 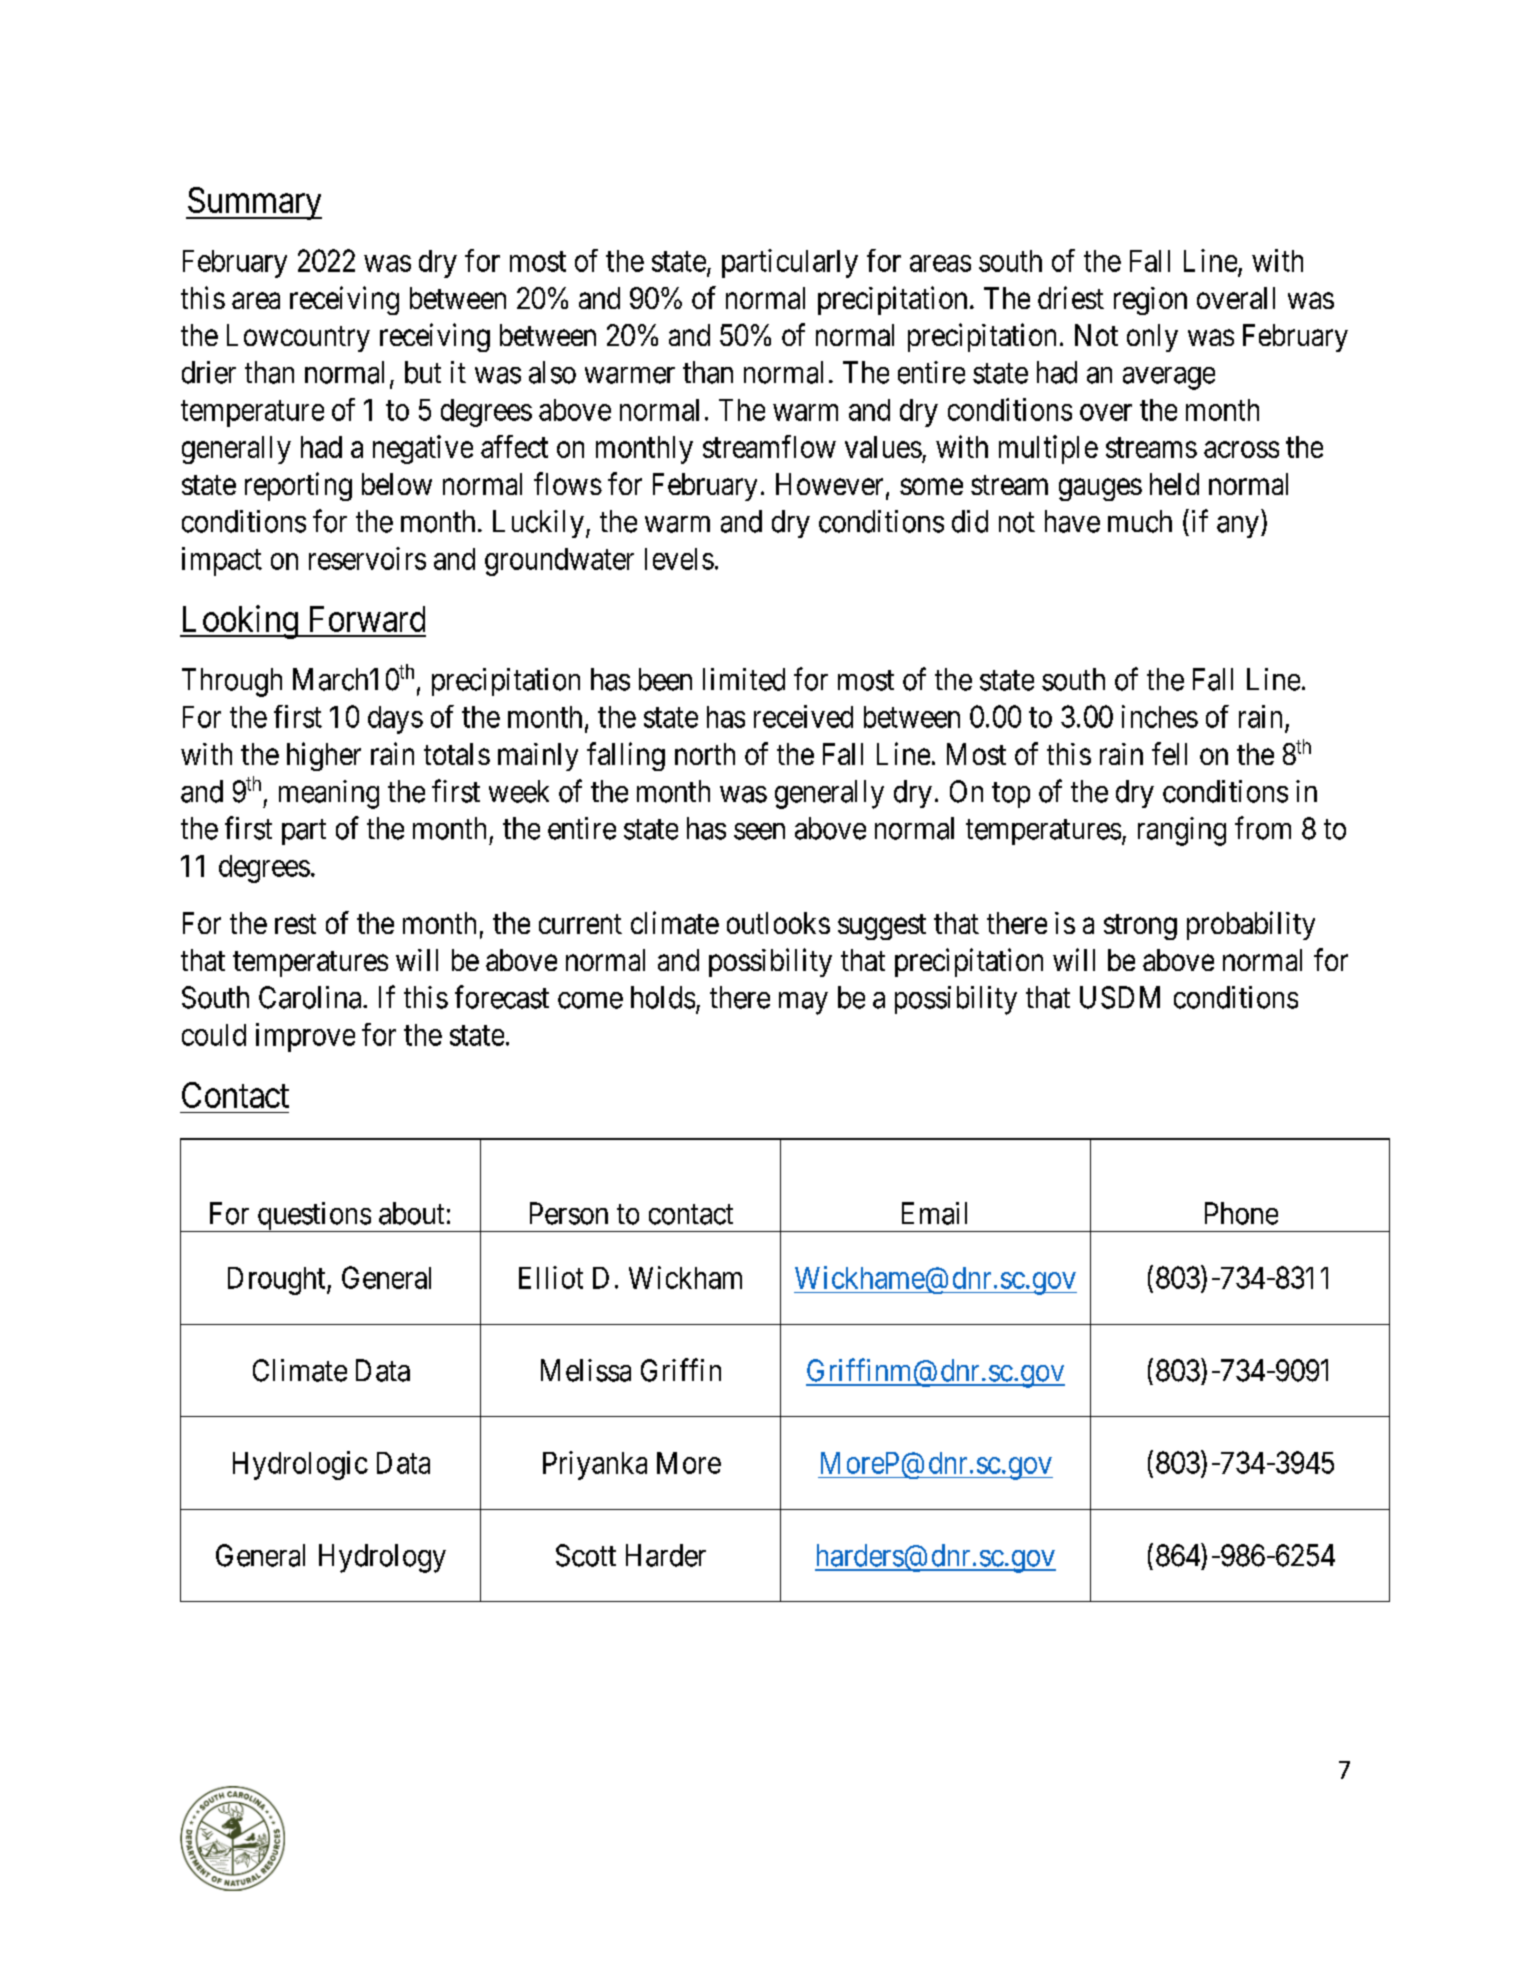 What do you see at coordinates (1150, 301) in the image?
I see `region` at bounding box center [1150, 301].
